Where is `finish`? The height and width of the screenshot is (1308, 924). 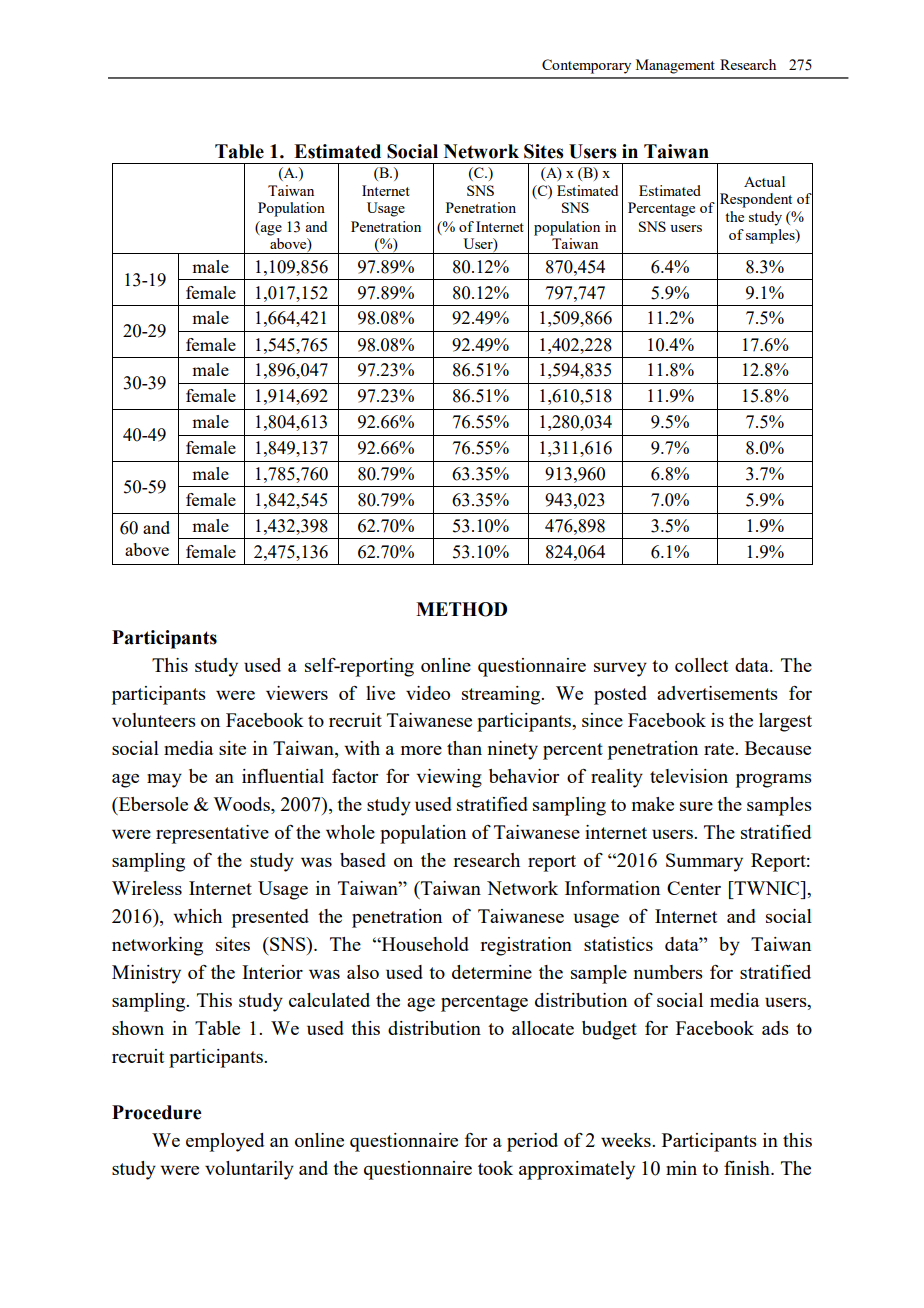
finish is located at coordinates (748, 1168).
